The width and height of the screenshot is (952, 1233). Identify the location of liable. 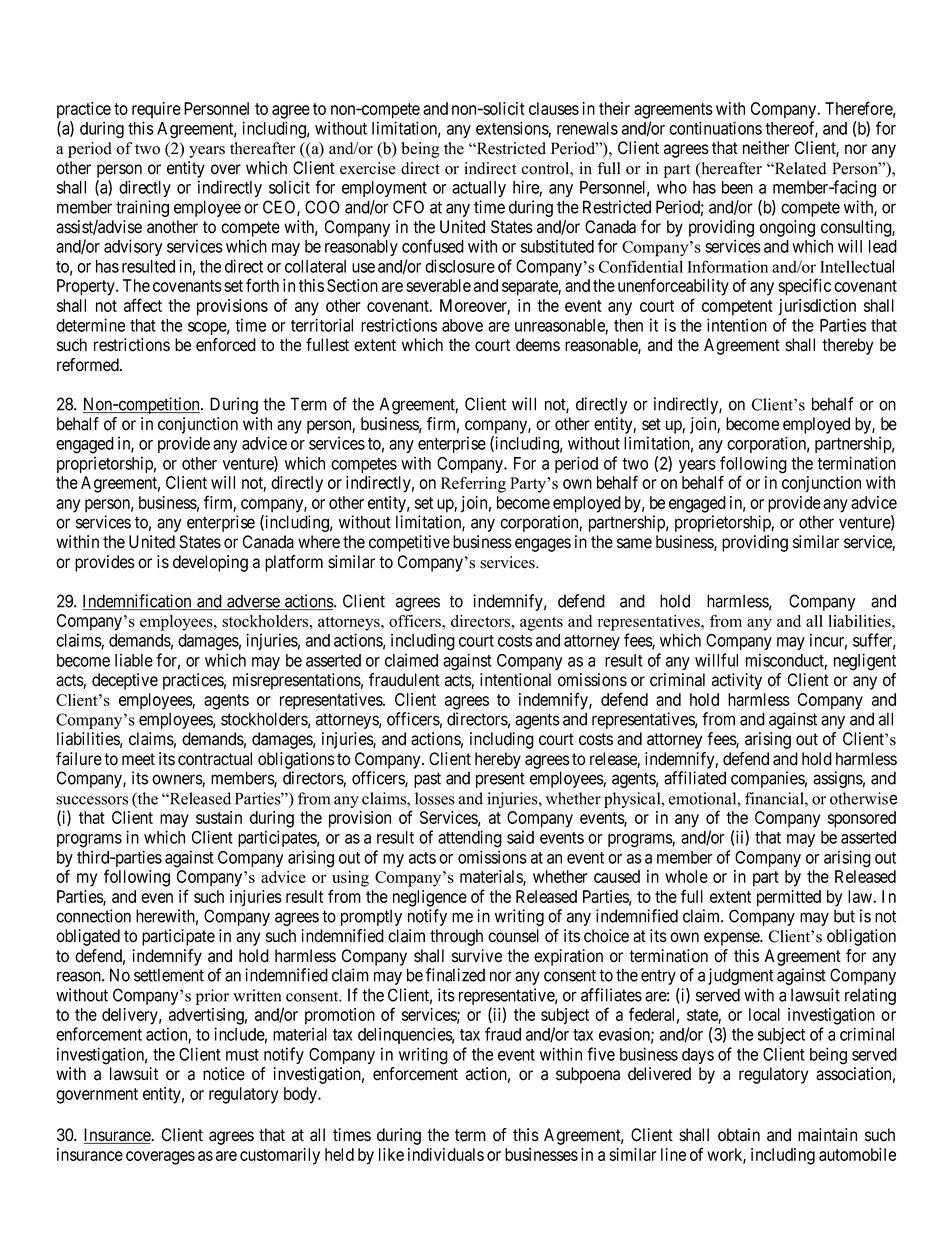
(134, 660).
